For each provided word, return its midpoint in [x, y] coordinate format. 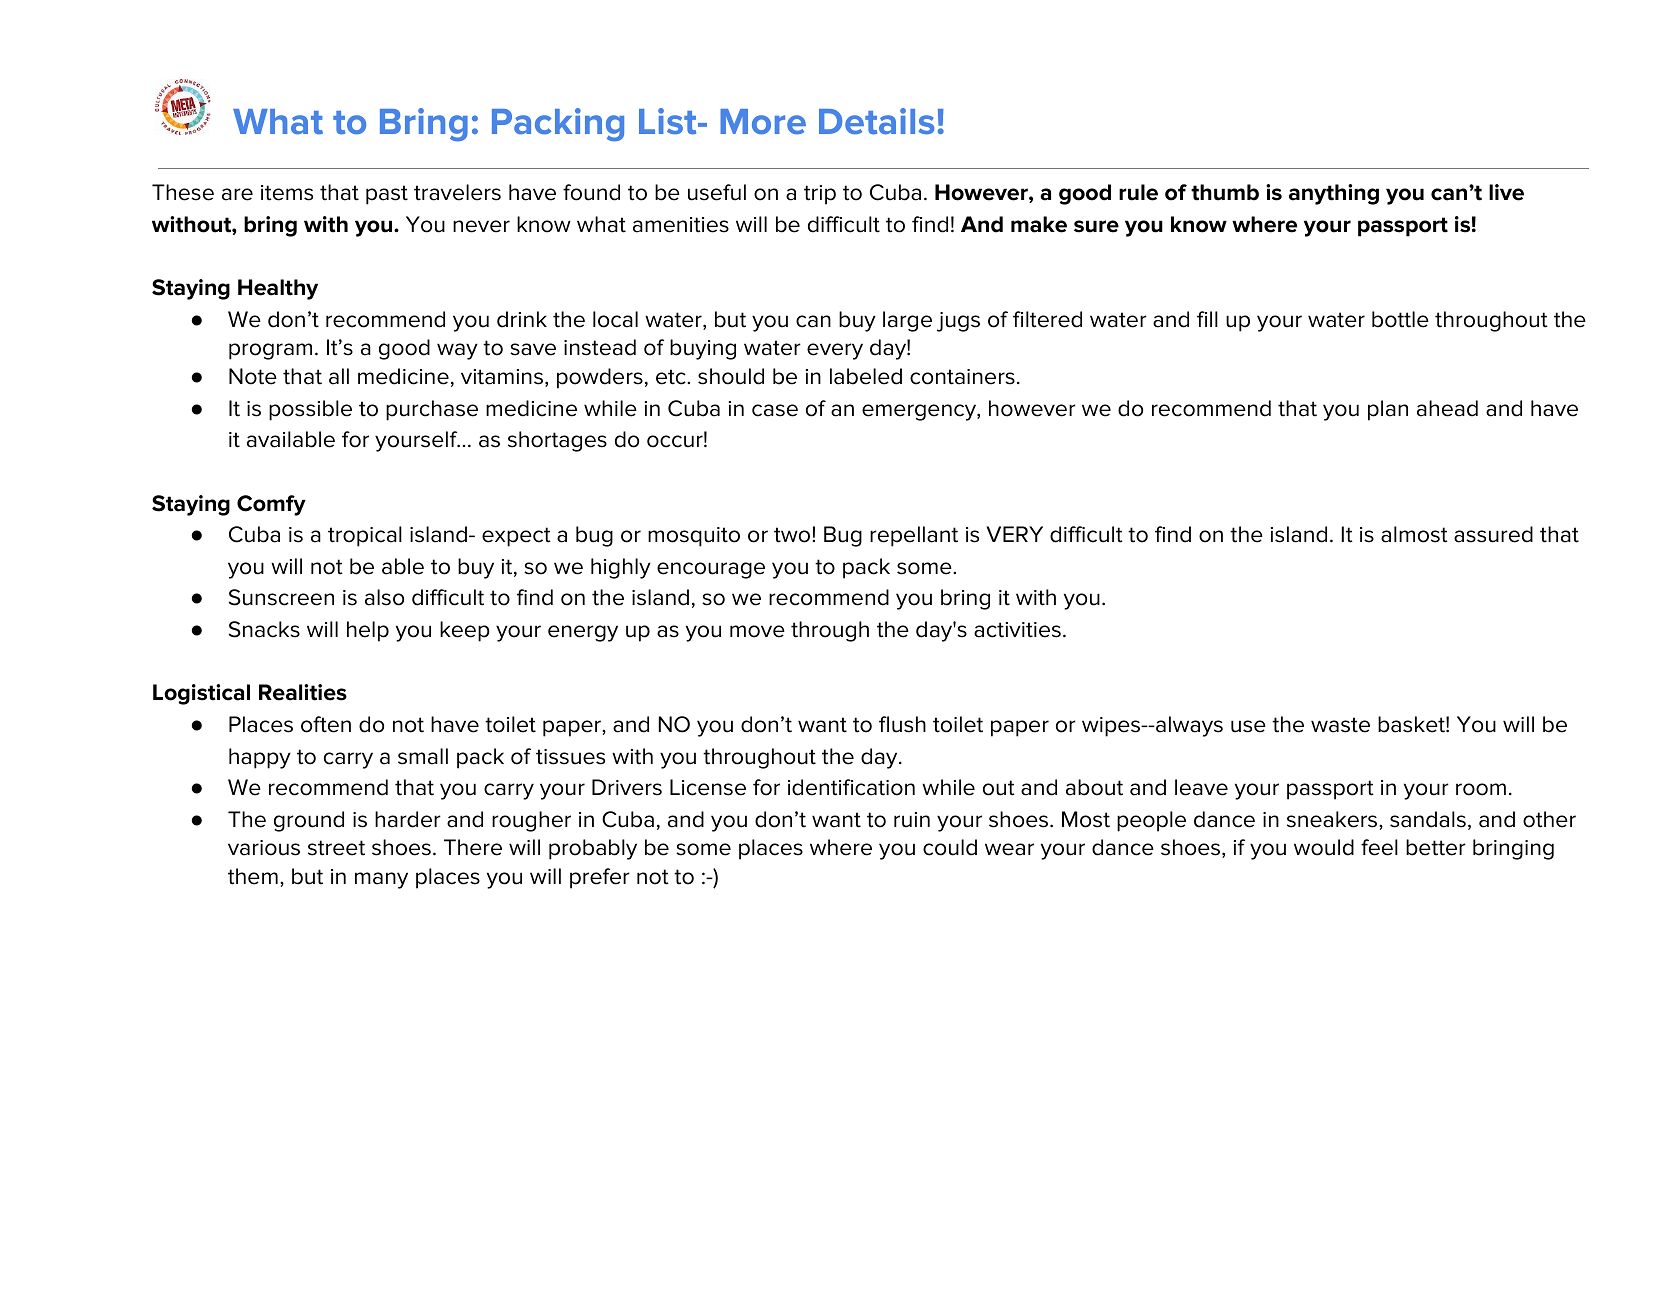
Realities [303, 692]
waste [1340, 725]
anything [1334, 194]
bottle [1400, 319]
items [287, 193]
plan [1388, 410]
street [336, 848]
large [907, 321]
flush [902, 724]
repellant [914, 536]
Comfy [271, 505]
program [270, 351]
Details [876, 121]
